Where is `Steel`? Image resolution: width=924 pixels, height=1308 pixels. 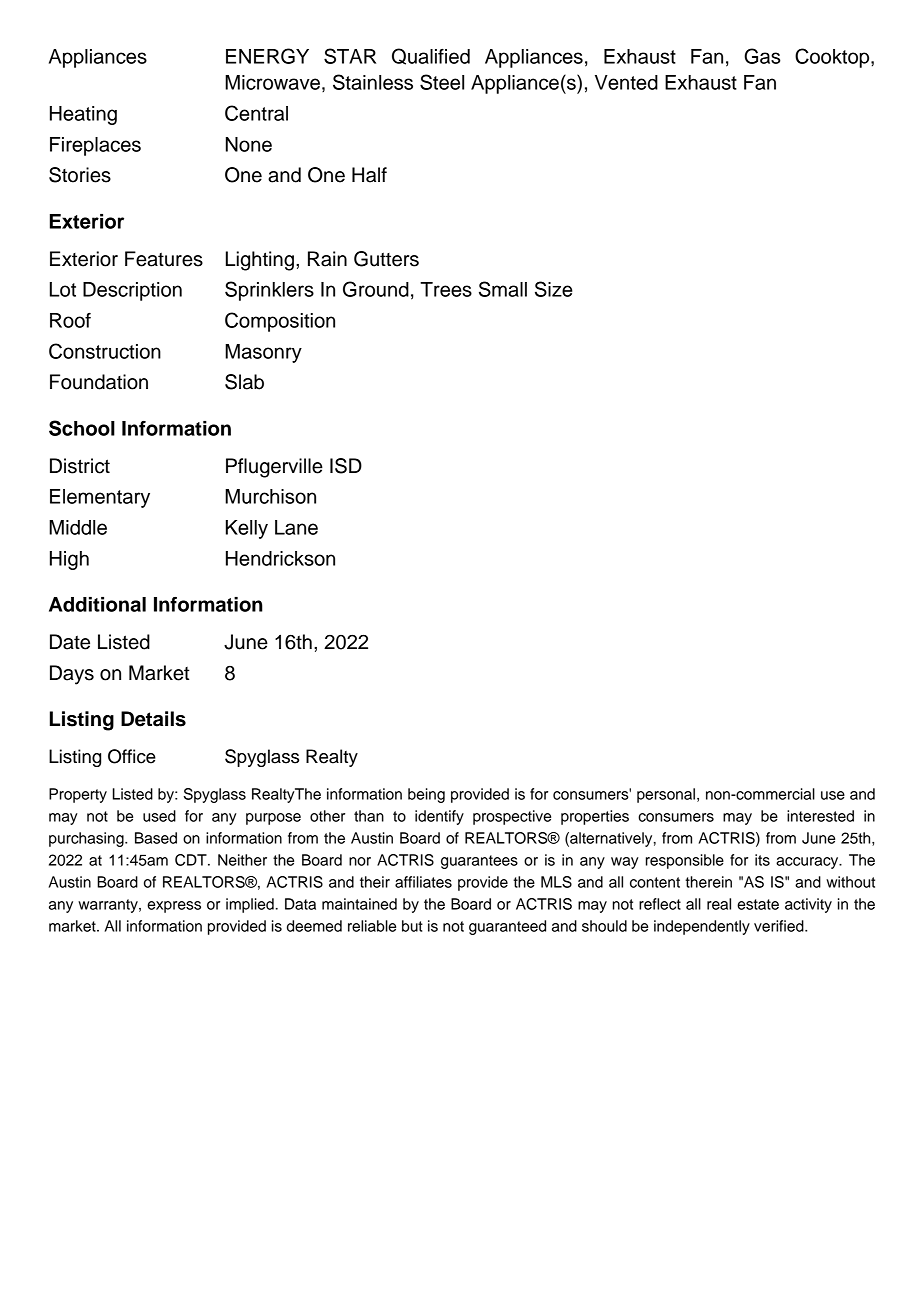 Steel is located at coordinates (442, 82).
